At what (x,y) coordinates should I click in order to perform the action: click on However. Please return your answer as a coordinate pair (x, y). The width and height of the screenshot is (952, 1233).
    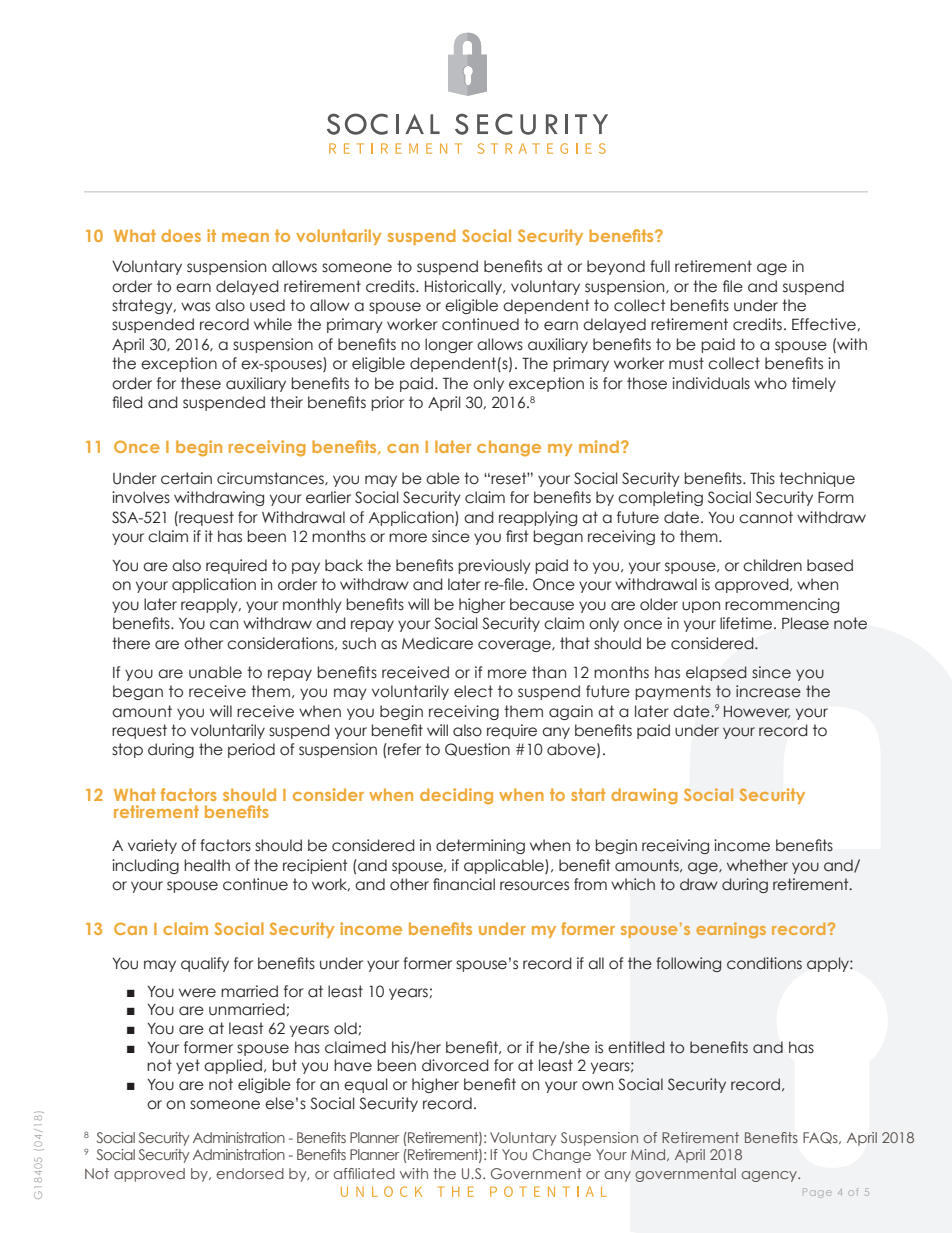
    Looking at the image, I should click on (757, 712).
